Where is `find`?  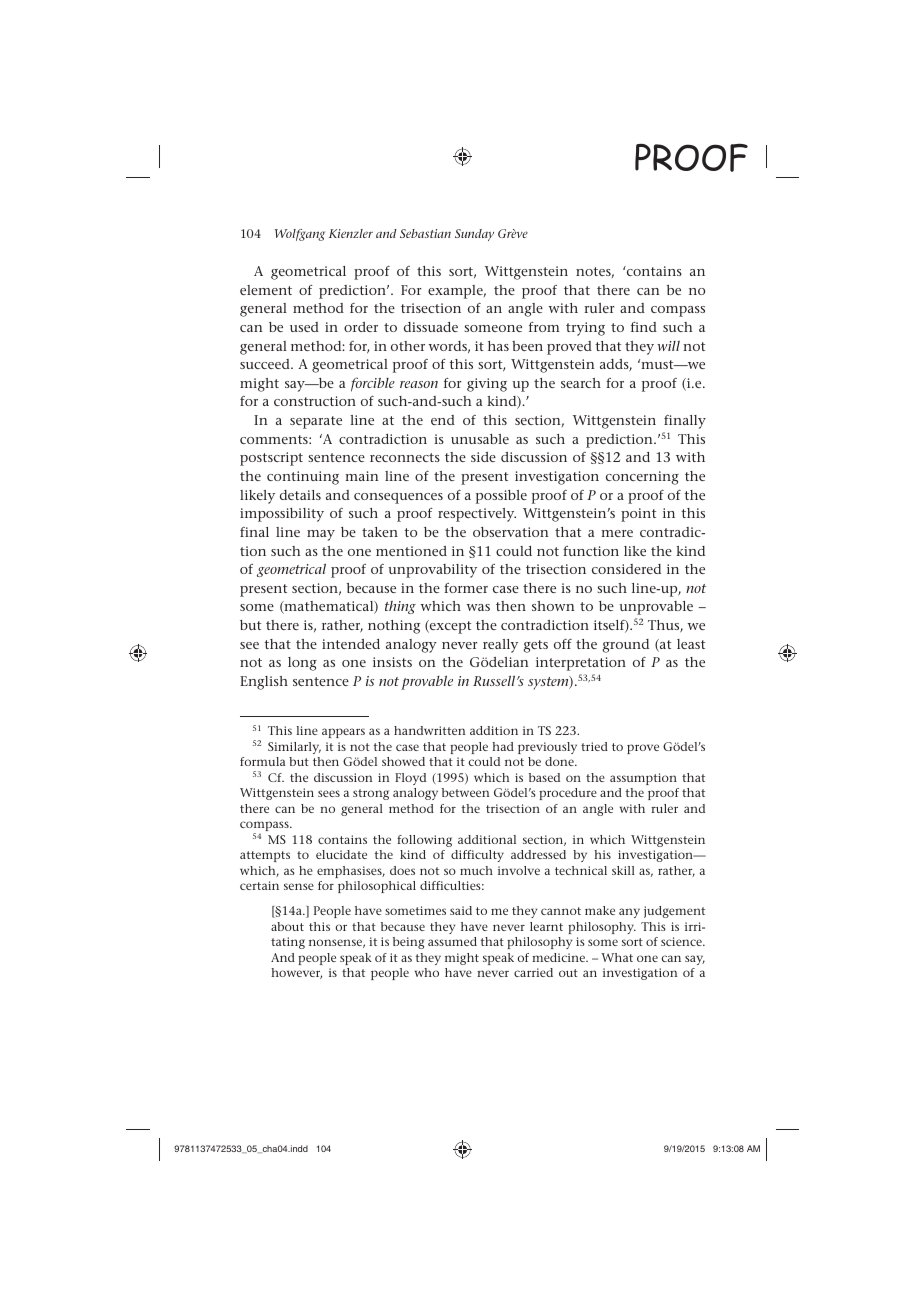
find is located at coordinates (644, 327).
